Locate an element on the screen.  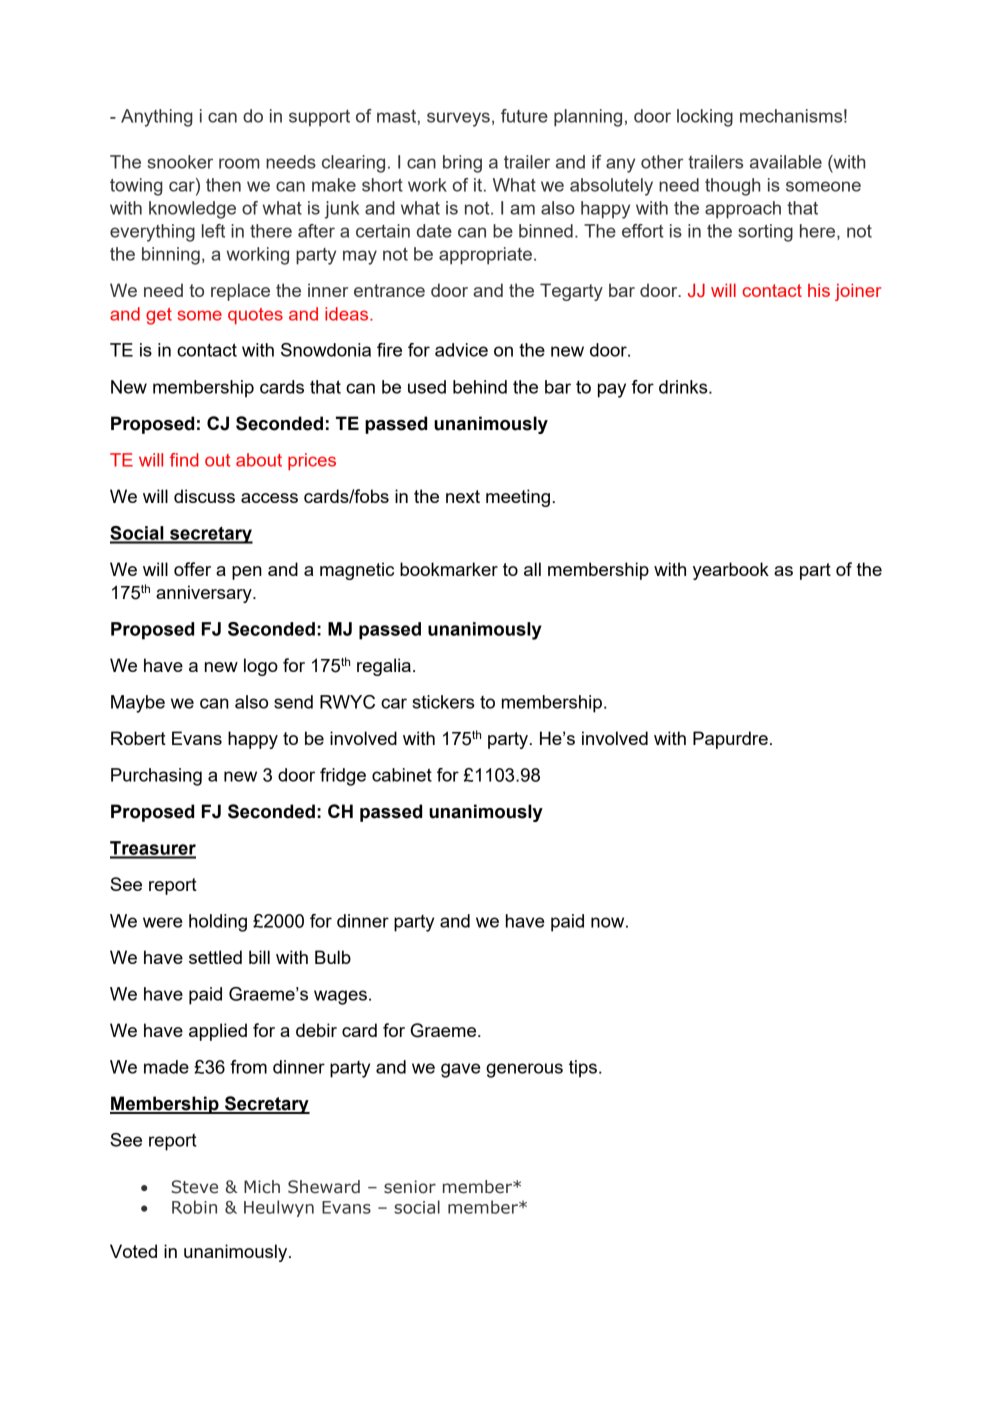
room is located at coordinates (239, 163).
